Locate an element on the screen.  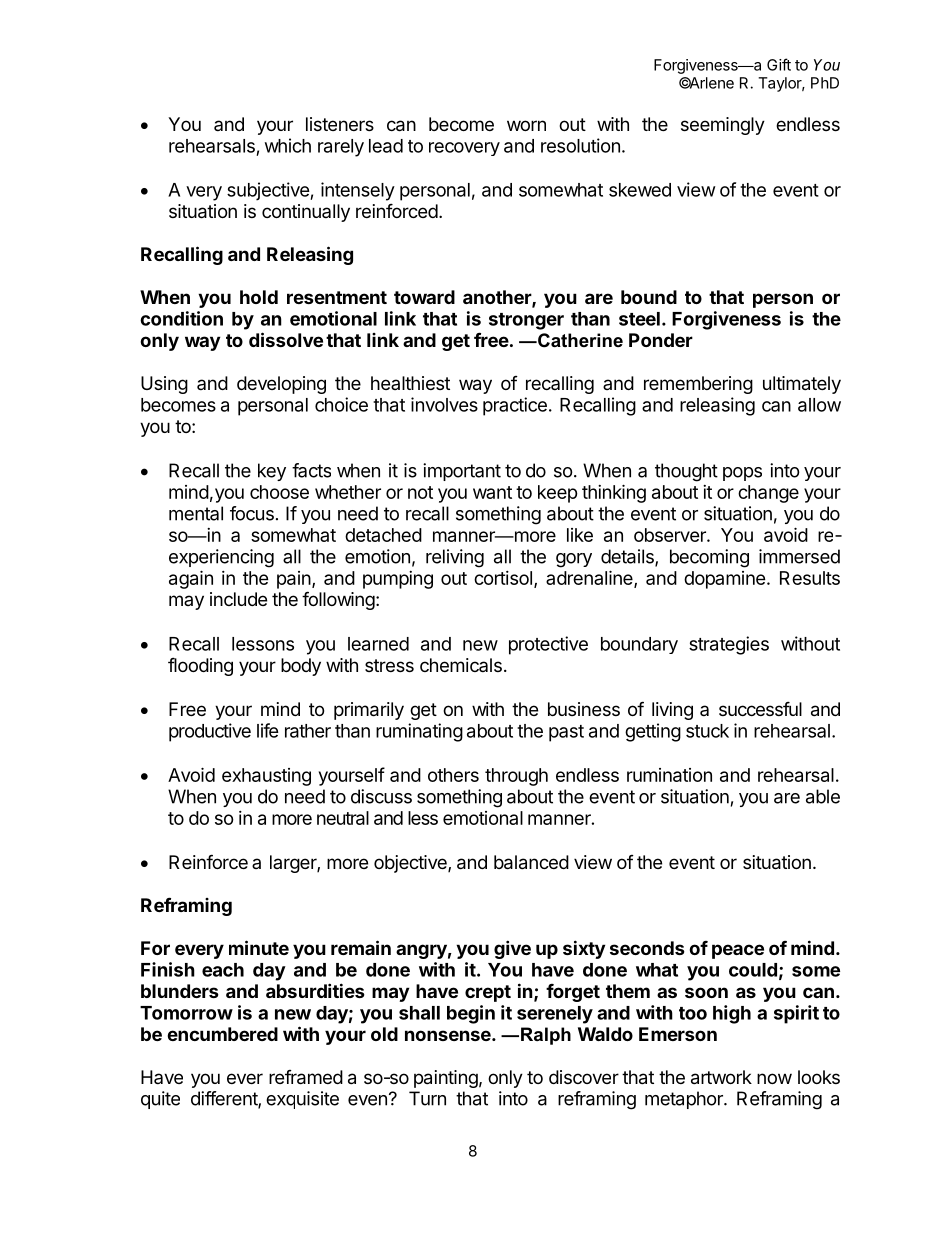
key is located at coordinates (272, 472).
